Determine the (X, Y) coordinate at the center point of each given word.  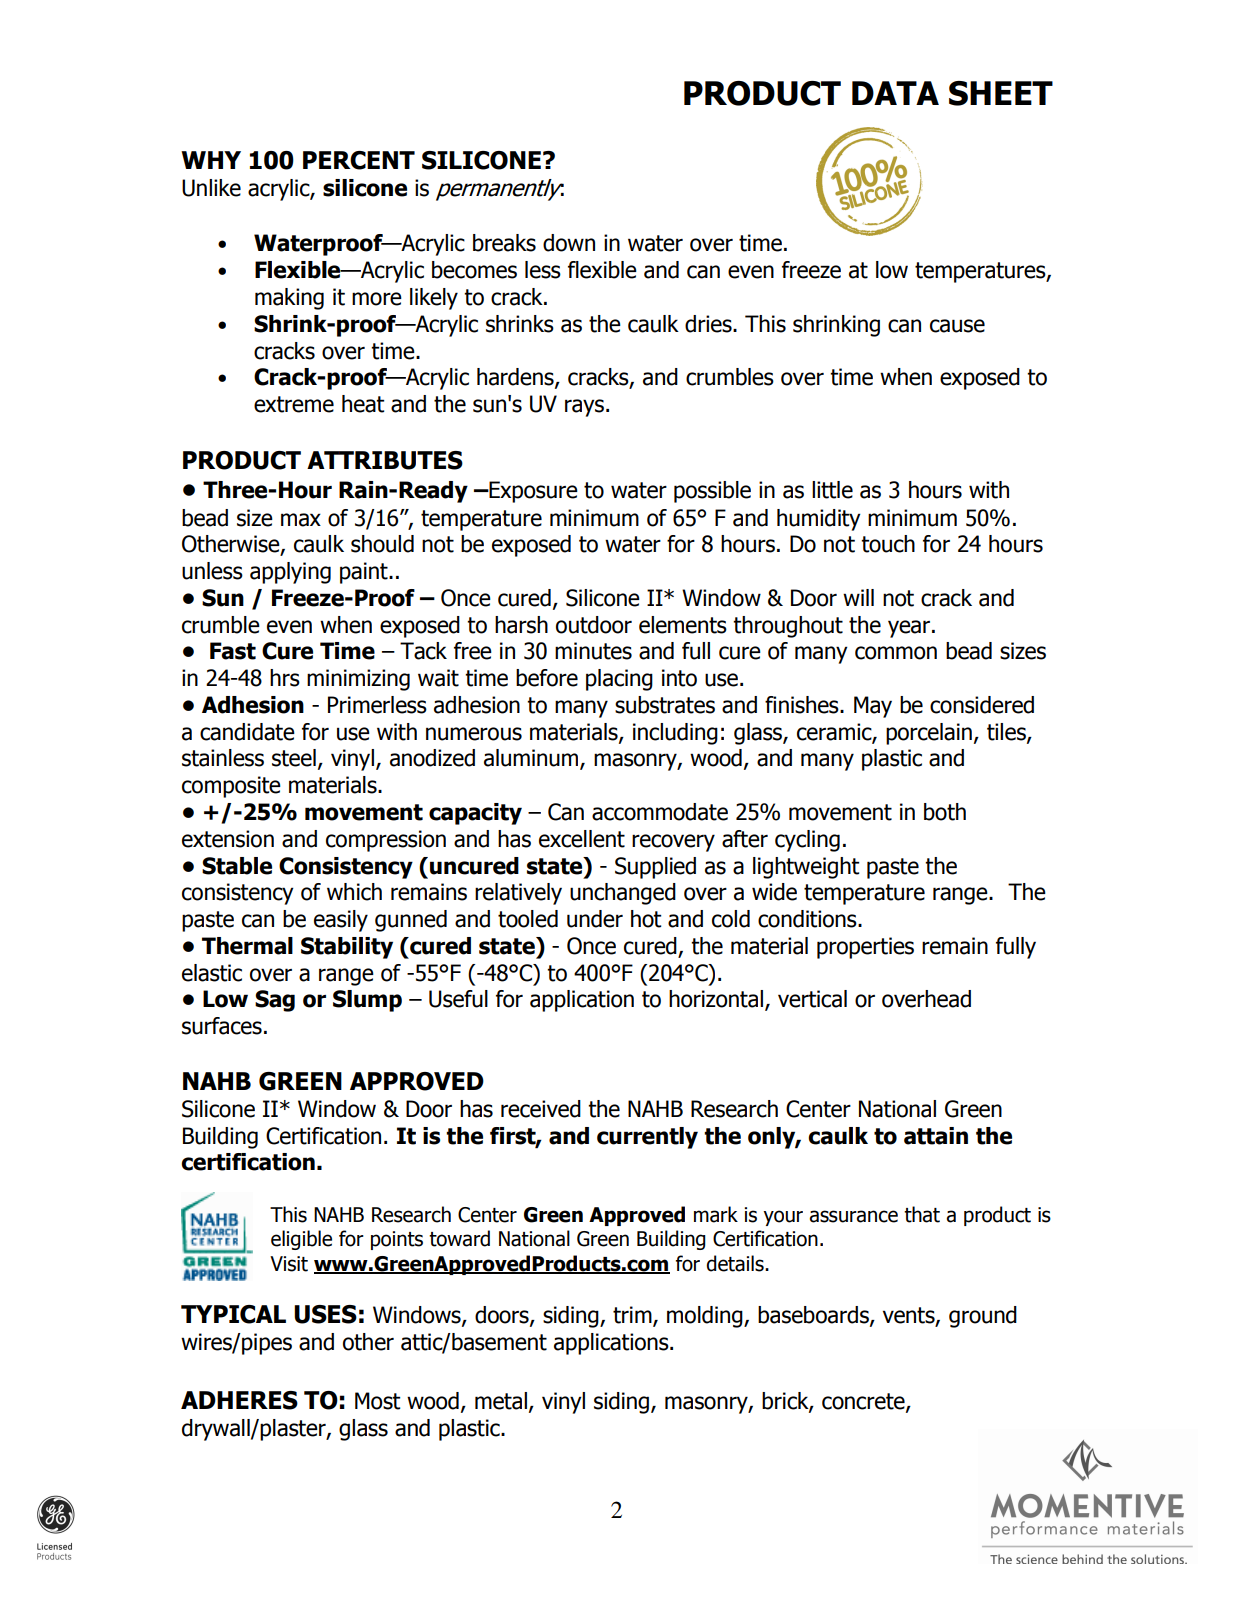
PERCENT (359, 160)
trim (633, 1316)
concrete (864, 1402)
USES (325, 1314)
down (569, 243)
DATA (895, 93)
